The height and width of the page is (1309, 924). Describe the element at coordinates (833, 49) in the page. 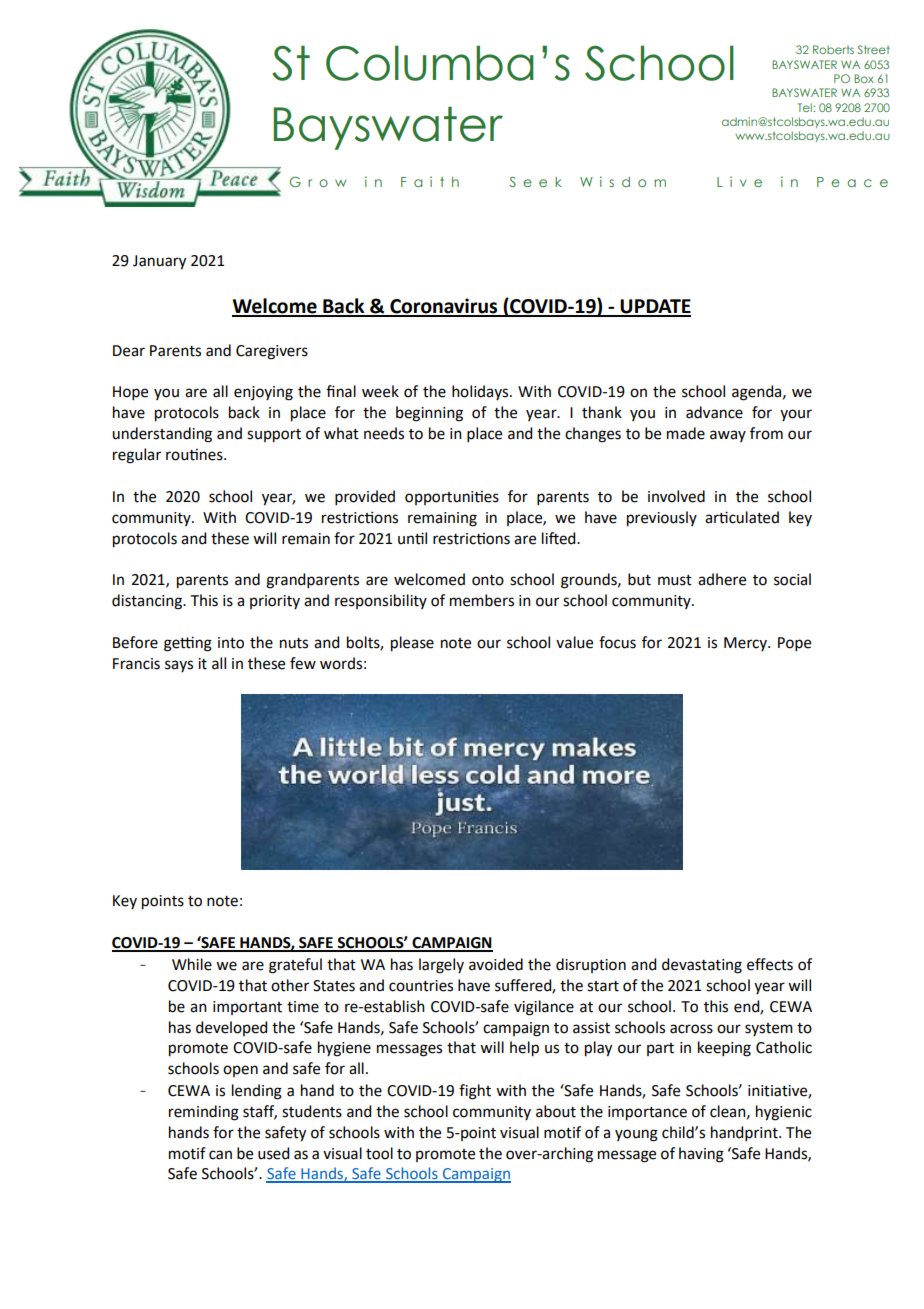

I see `Roberts` at that location.
